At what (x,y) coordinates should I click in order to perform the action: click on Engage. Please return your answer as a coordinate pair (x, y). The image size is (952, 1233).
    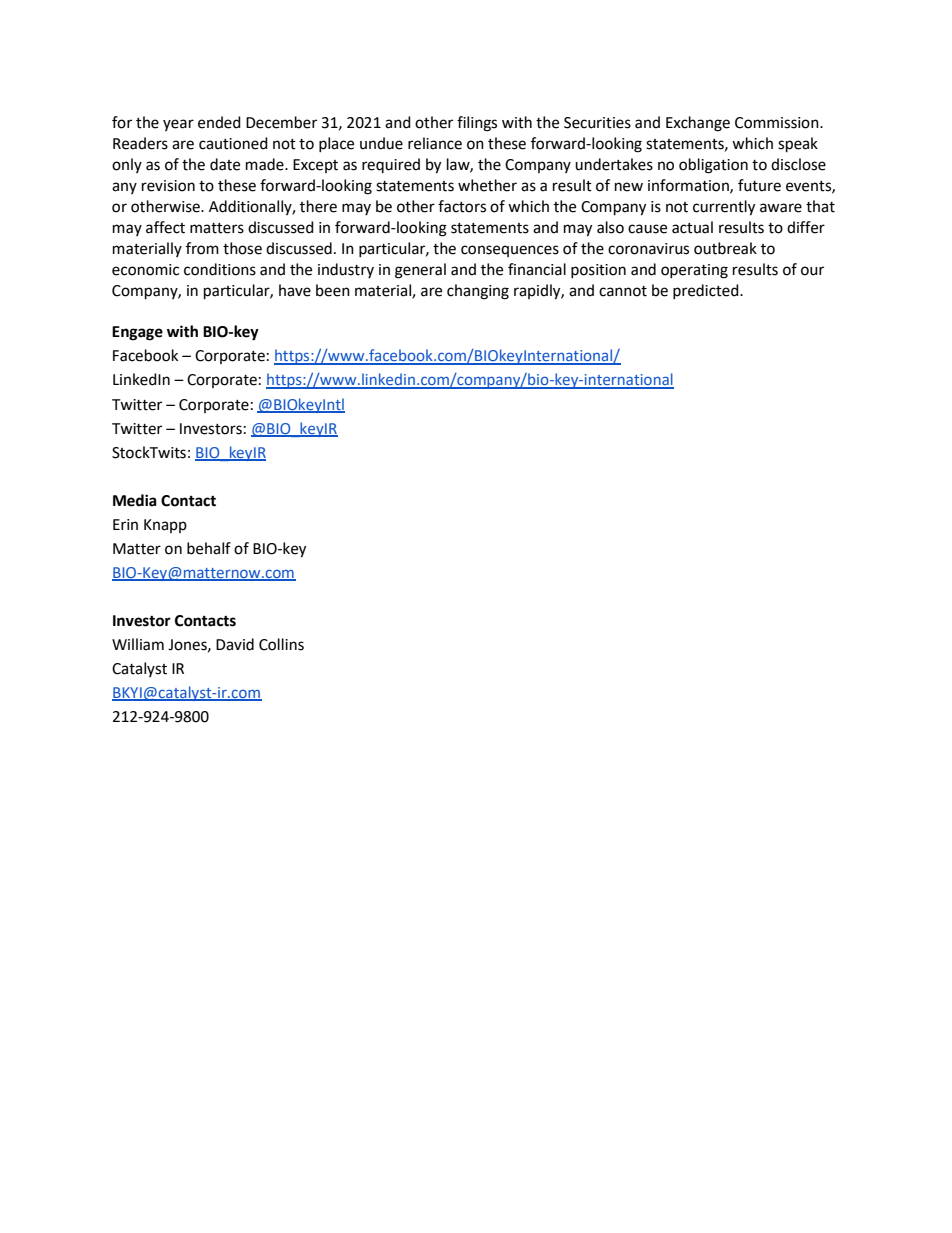
    Looking at the image, I should click on (137, 333).
